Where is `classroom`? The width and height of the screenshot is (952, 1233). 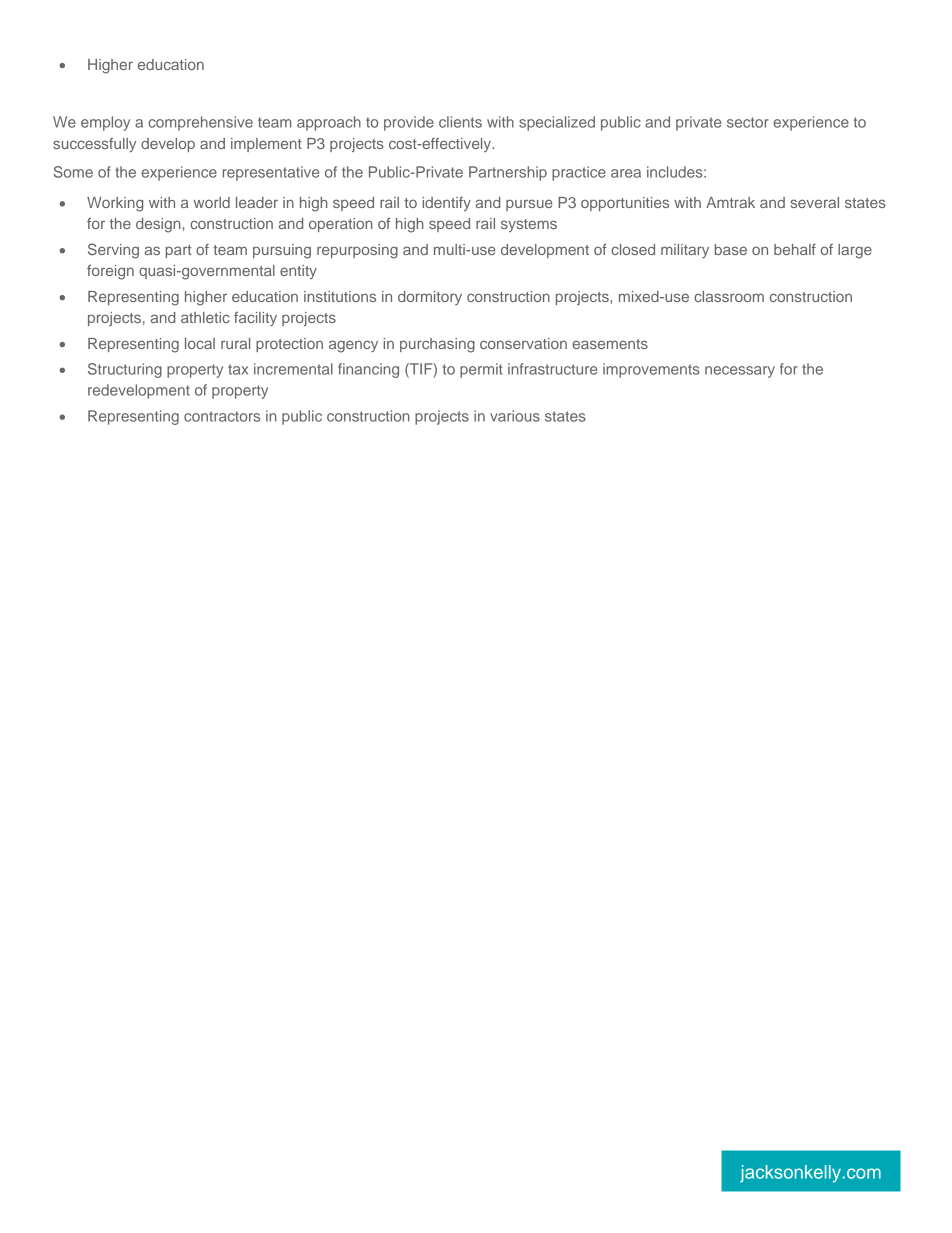
classroom is located at coordinates (729, 296).
